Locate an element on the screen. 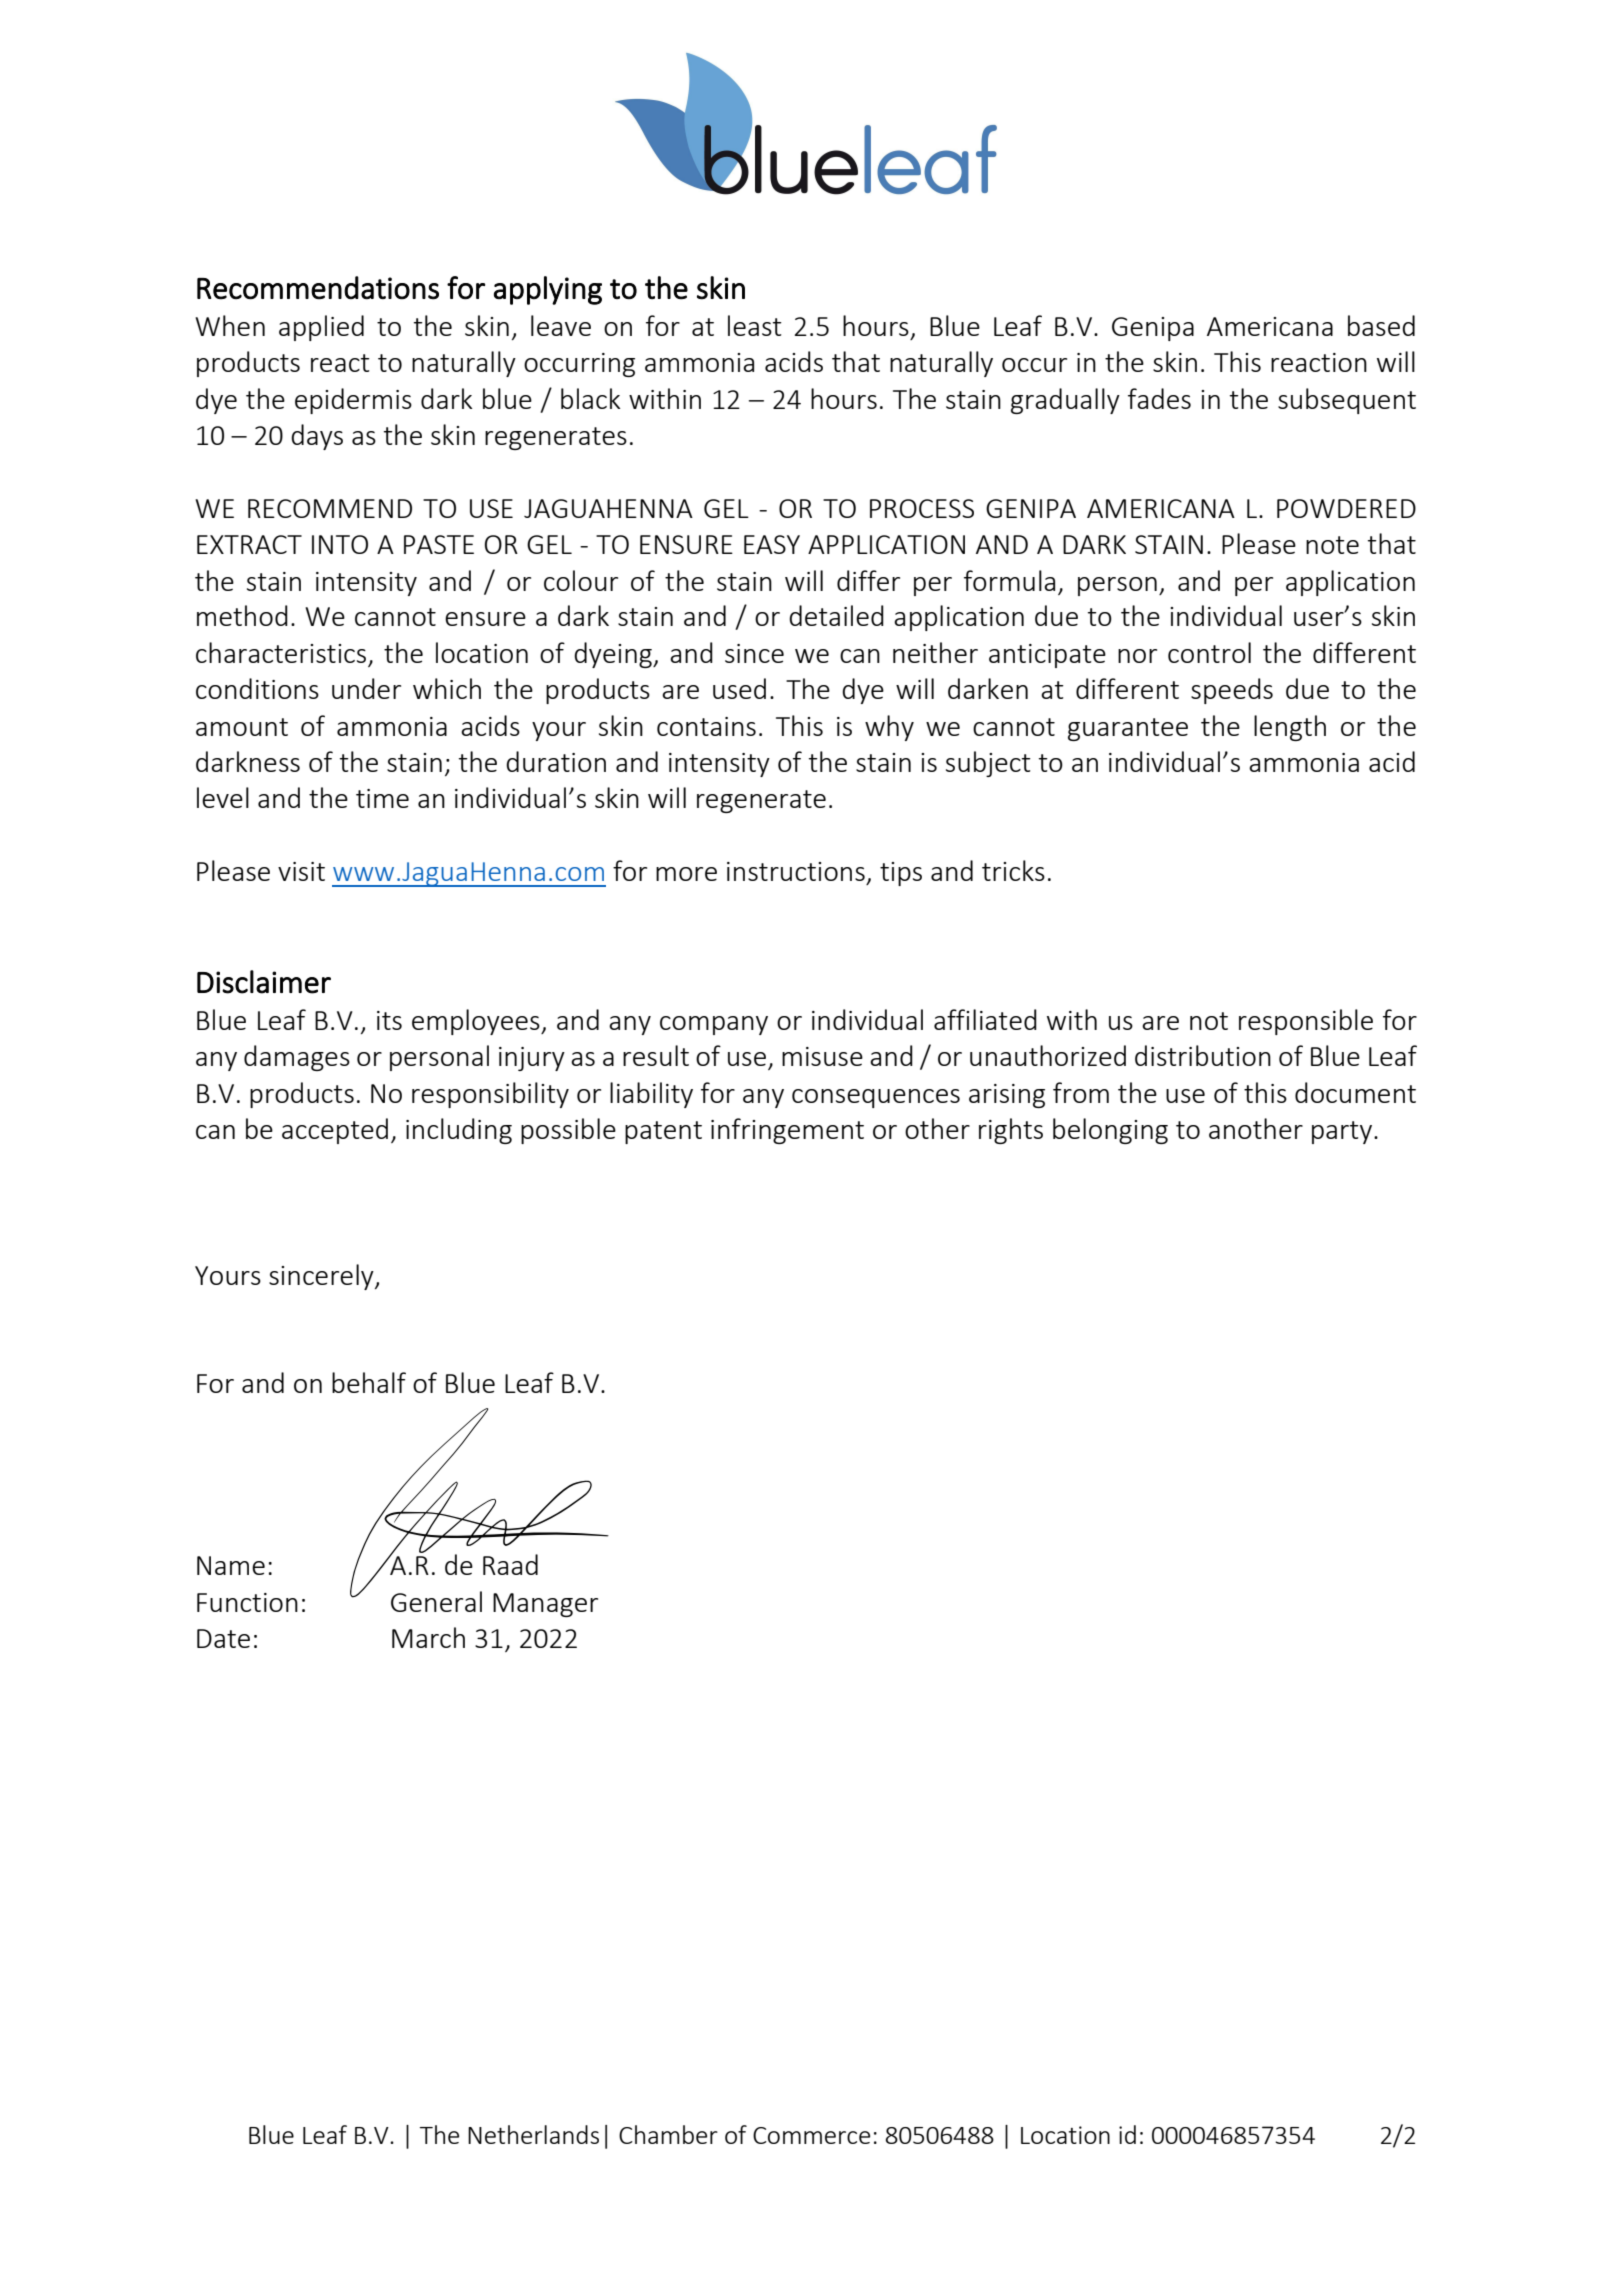 This screenshot has height=2280, width=1611. Chamber is located at coordinates (668, 2134).
